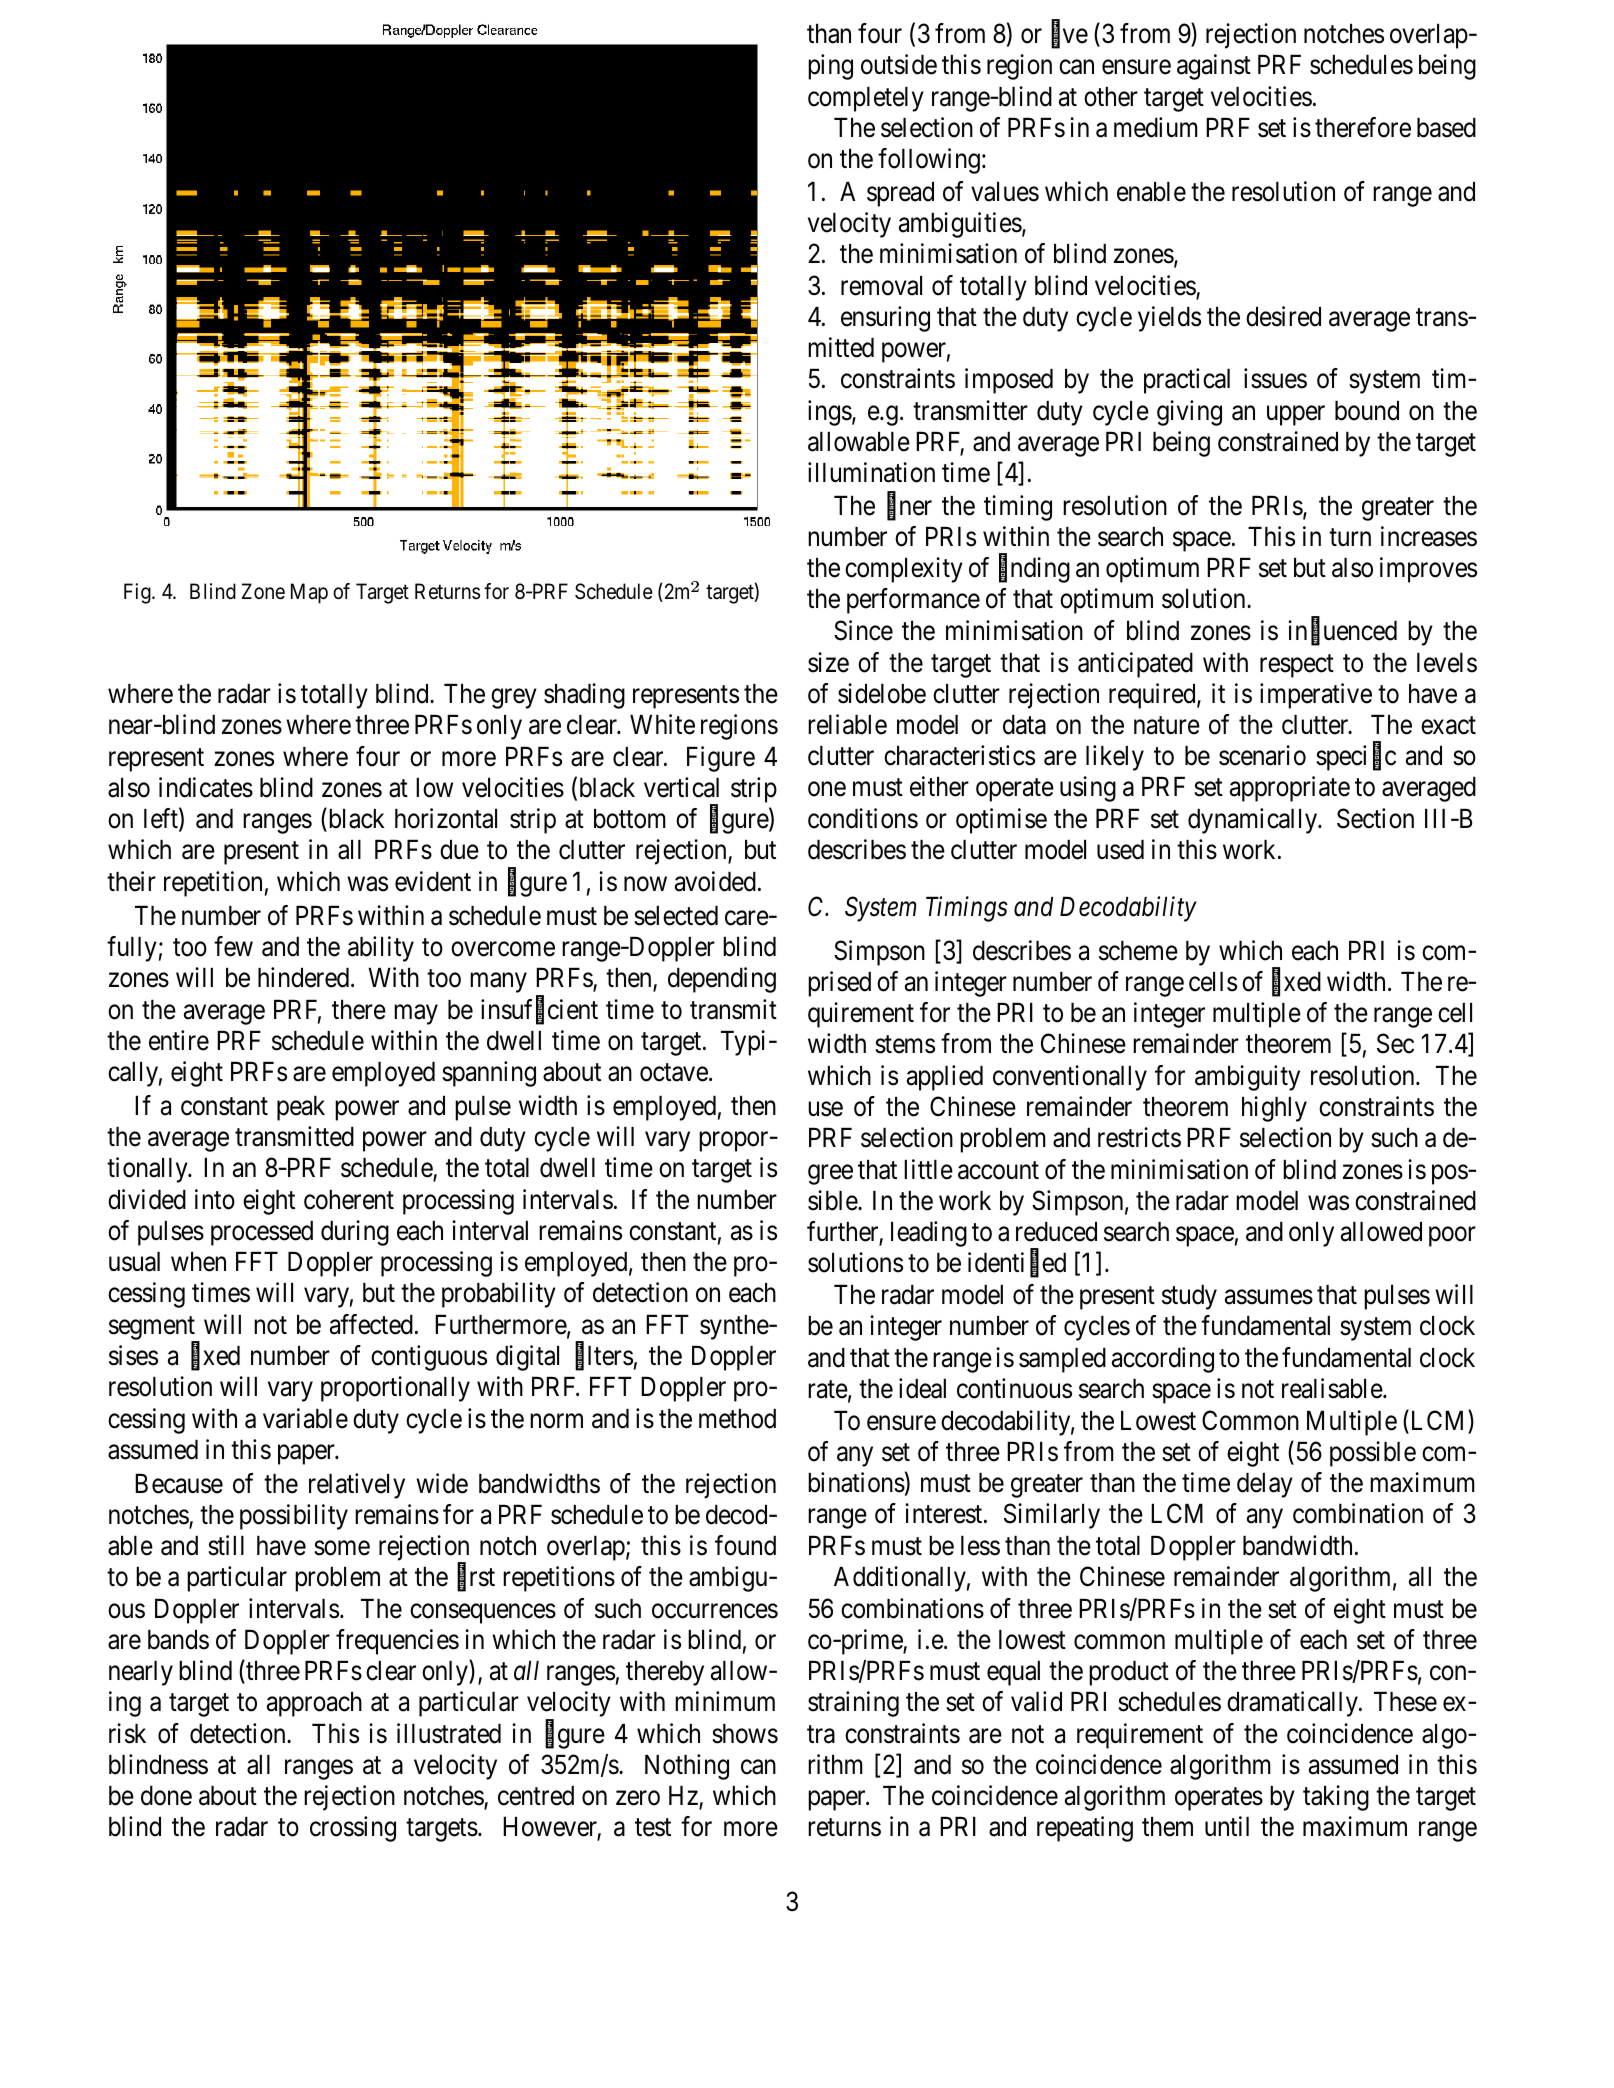 The width and height of the image is (1614, 2088). I want to click on against, so click(1214, 67).
